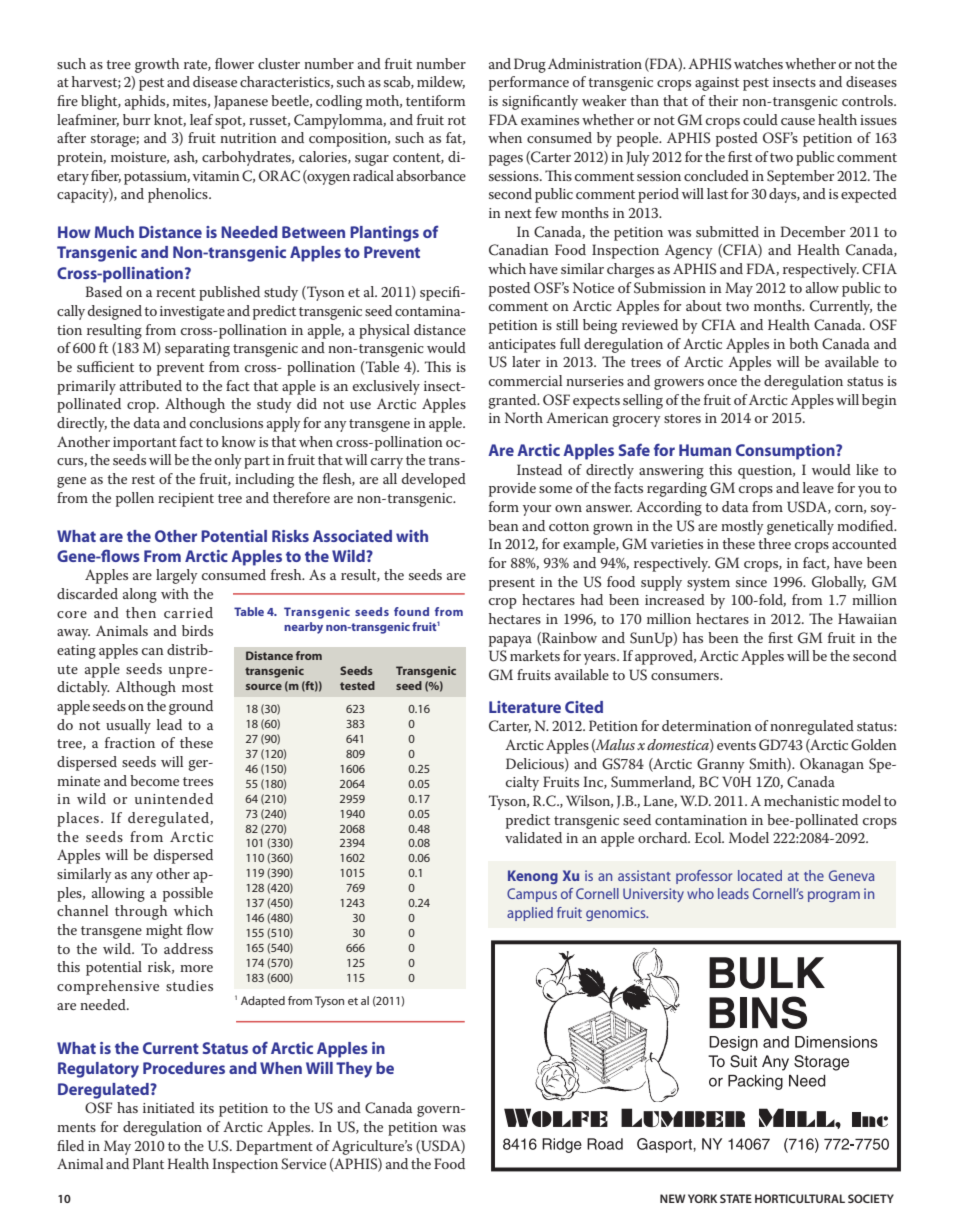 The width and height of the page is (953, 1232). What do you see at coordinates (136, 119) in the page?
I see `burr` at bounding box center [136, 119].
